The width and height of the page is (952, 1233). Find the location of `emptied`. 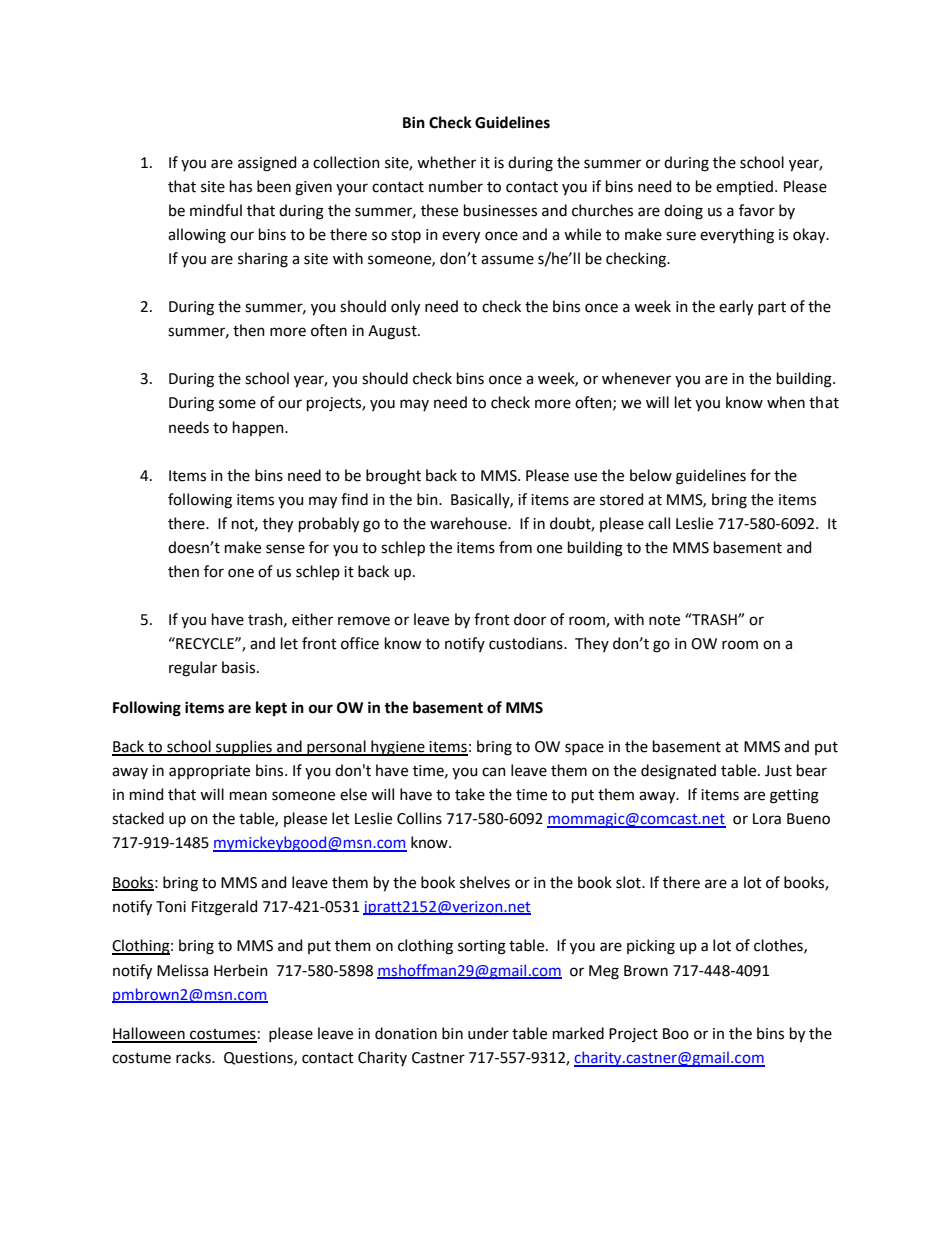

emptied is located at coordinates (744, 187).
